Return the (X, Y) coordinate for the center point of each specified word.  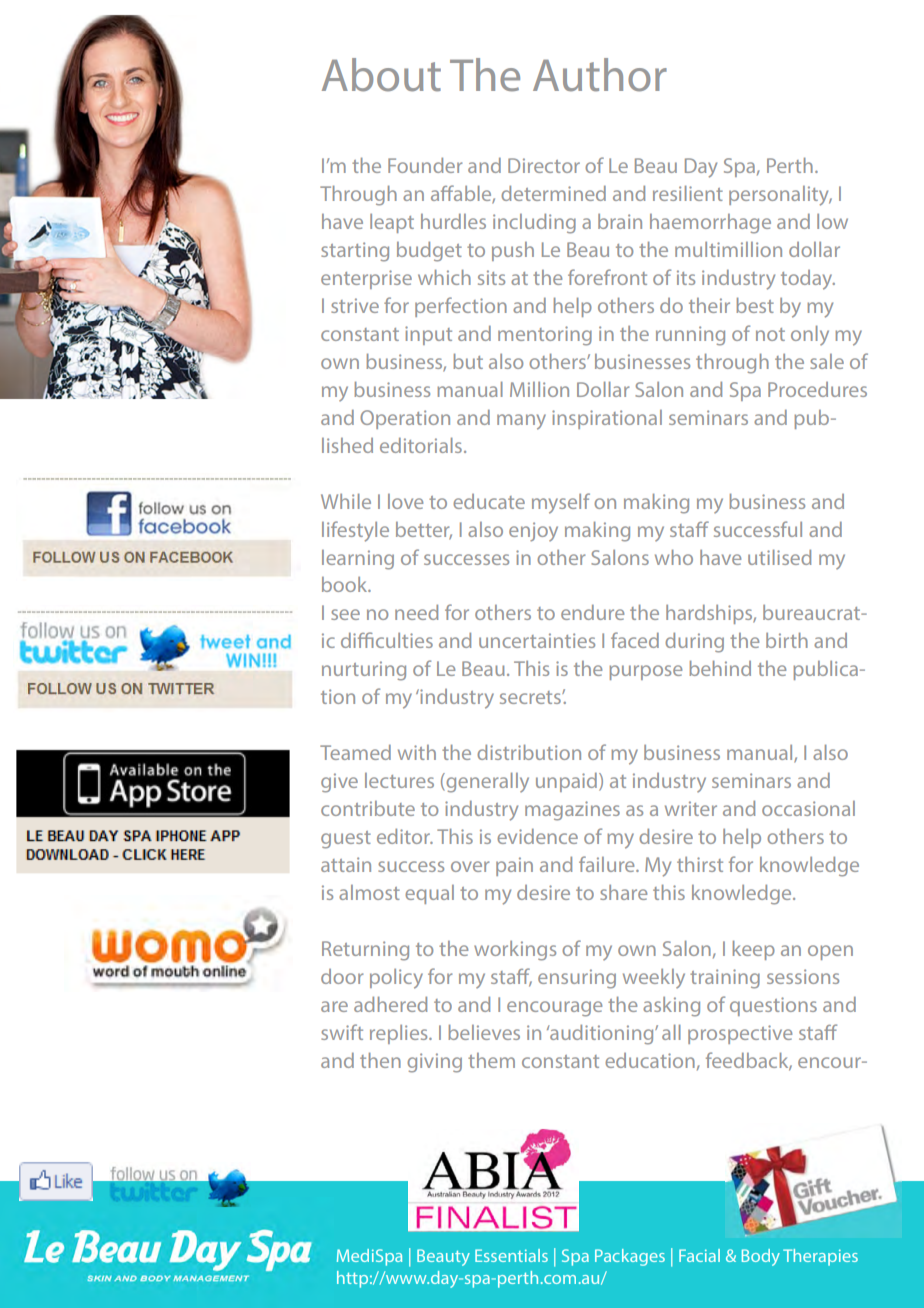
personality (780, 196)
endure (592, 612)
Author (600, 75)
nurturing (364, 671)
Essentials (511, 1255)
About (381, 75)
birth (787, 640)
